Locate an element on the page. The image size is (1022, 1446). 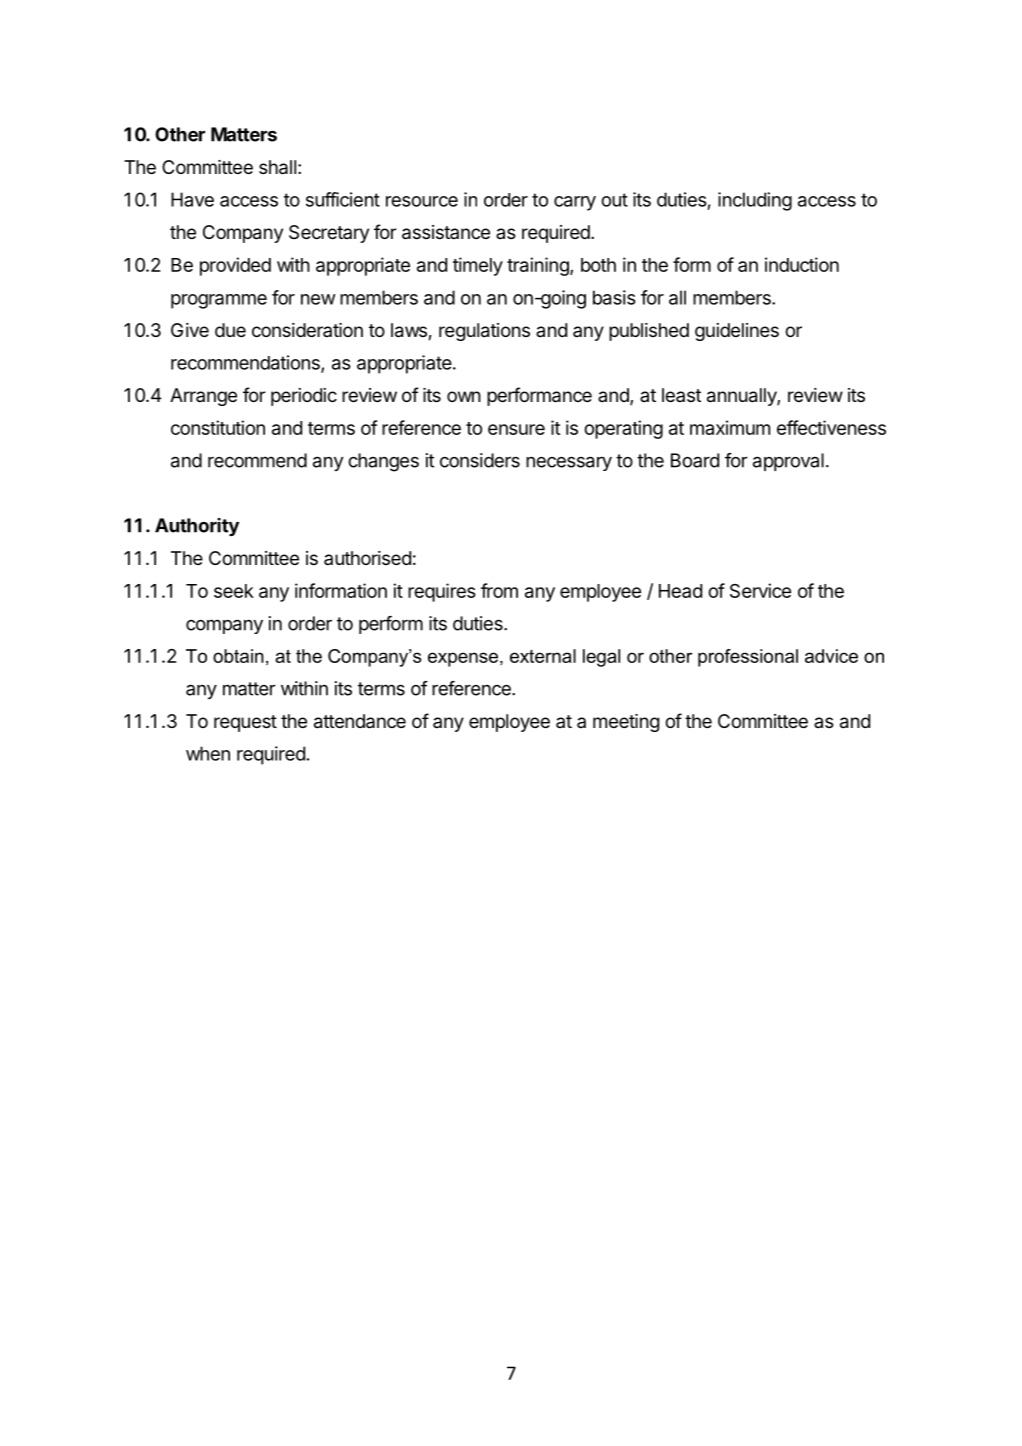
including is located at coordinates (755, 201).
